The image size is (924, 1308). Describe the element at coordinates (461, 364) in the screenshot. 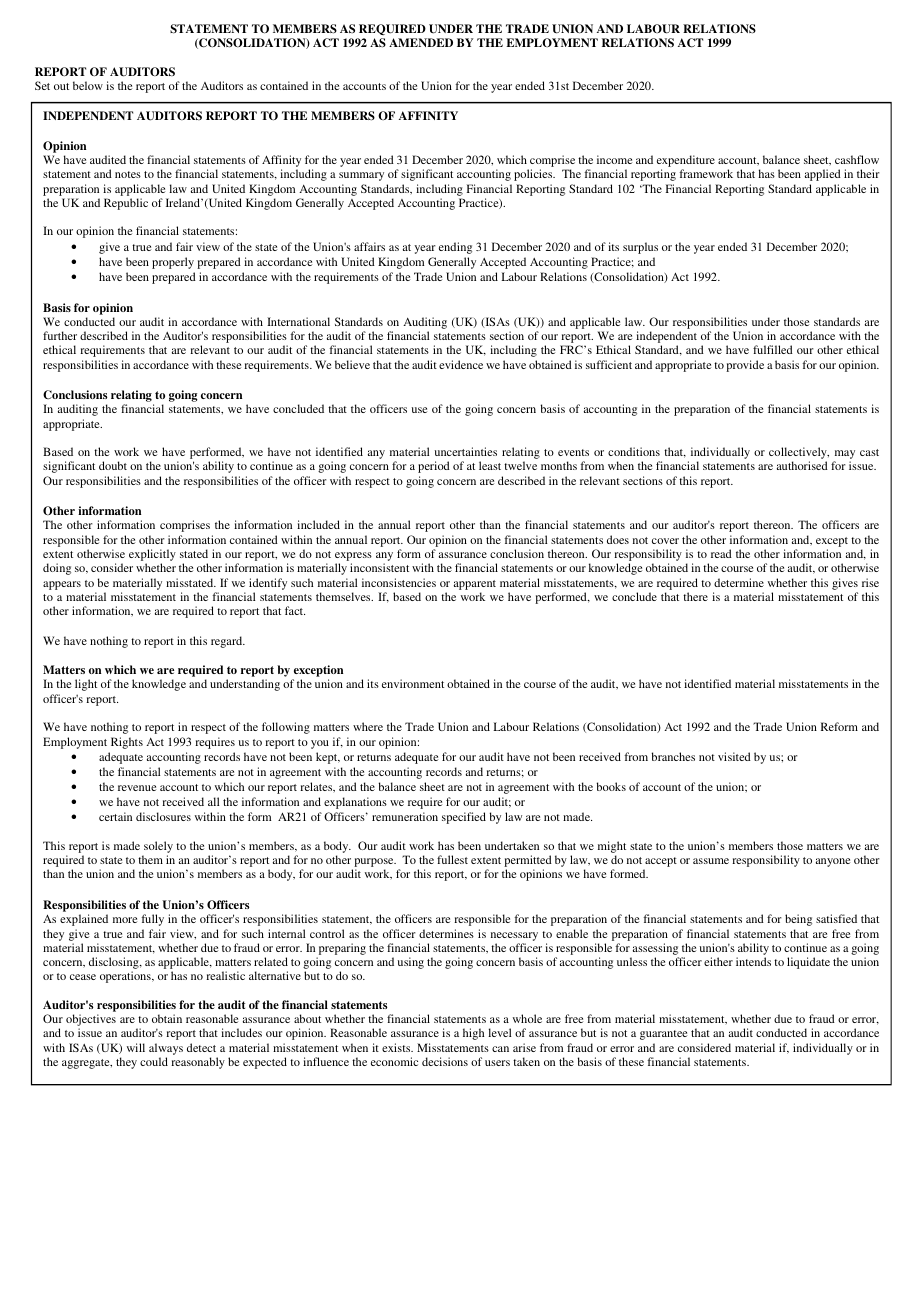

I see `evidence` at that location.
